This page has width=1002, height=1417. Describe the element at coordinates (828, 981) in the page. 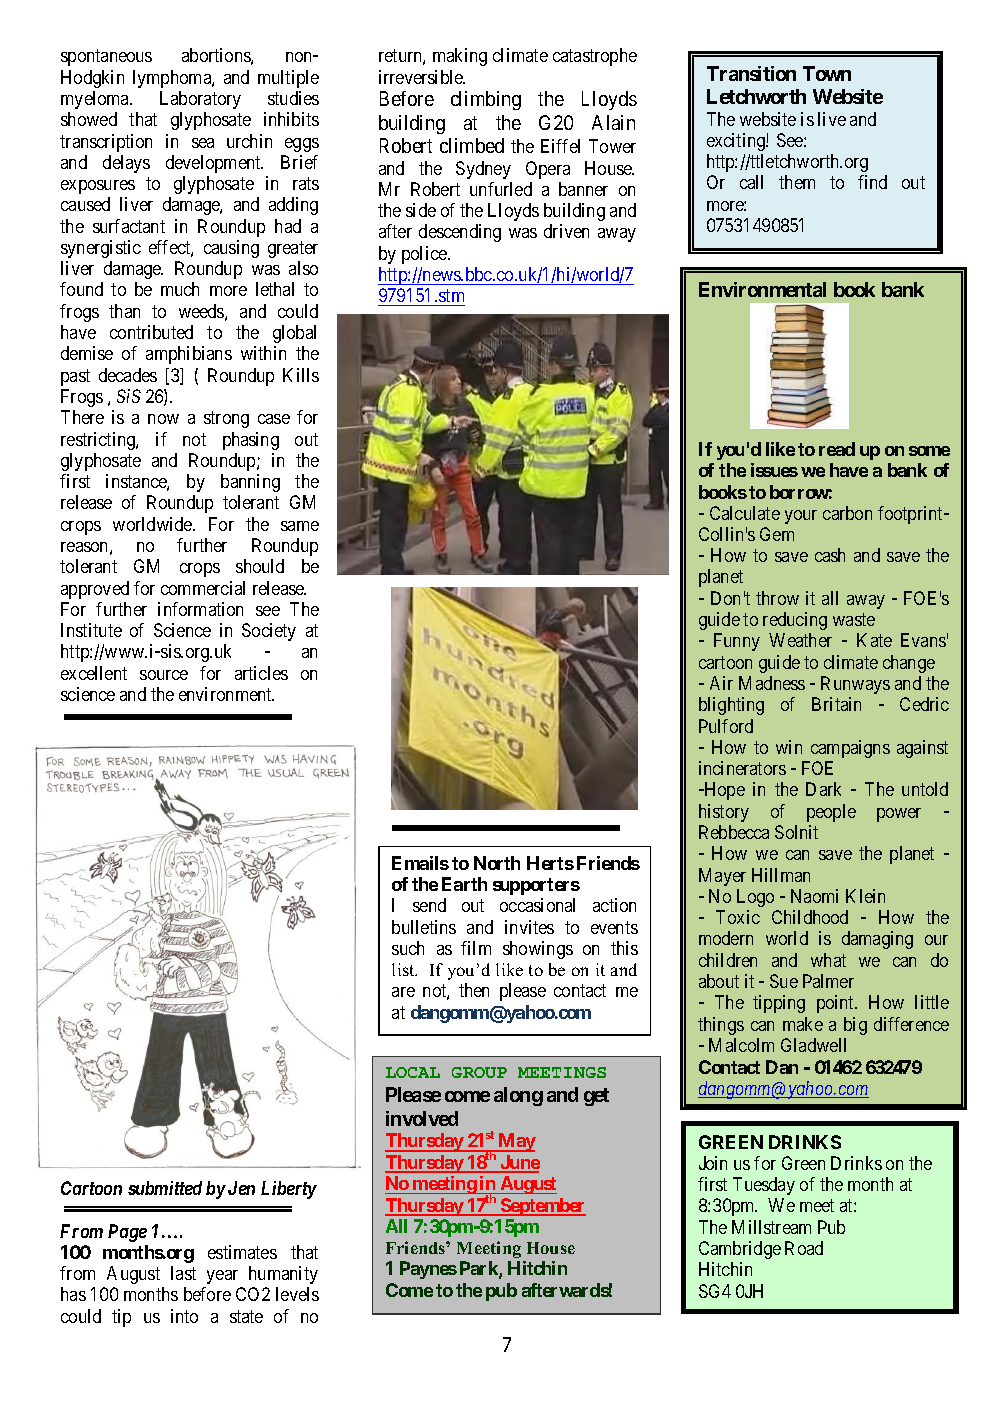

I see `Palmer` at that location.
